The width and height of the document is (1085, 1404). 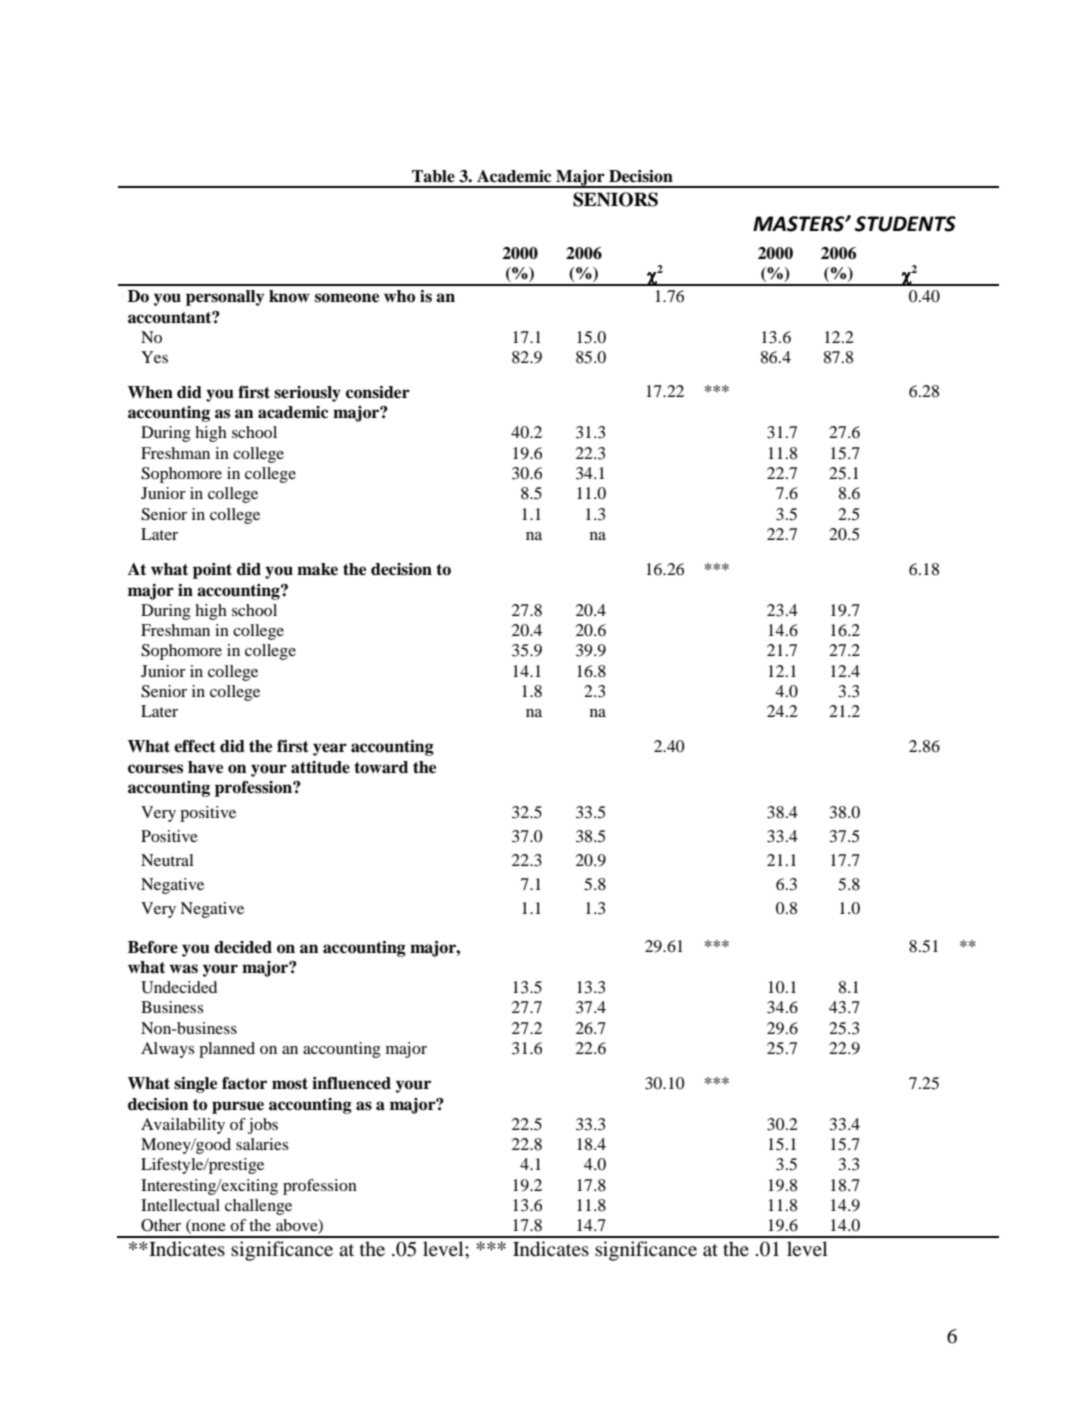 I want to click on personally, so click(x=225, y=298).
